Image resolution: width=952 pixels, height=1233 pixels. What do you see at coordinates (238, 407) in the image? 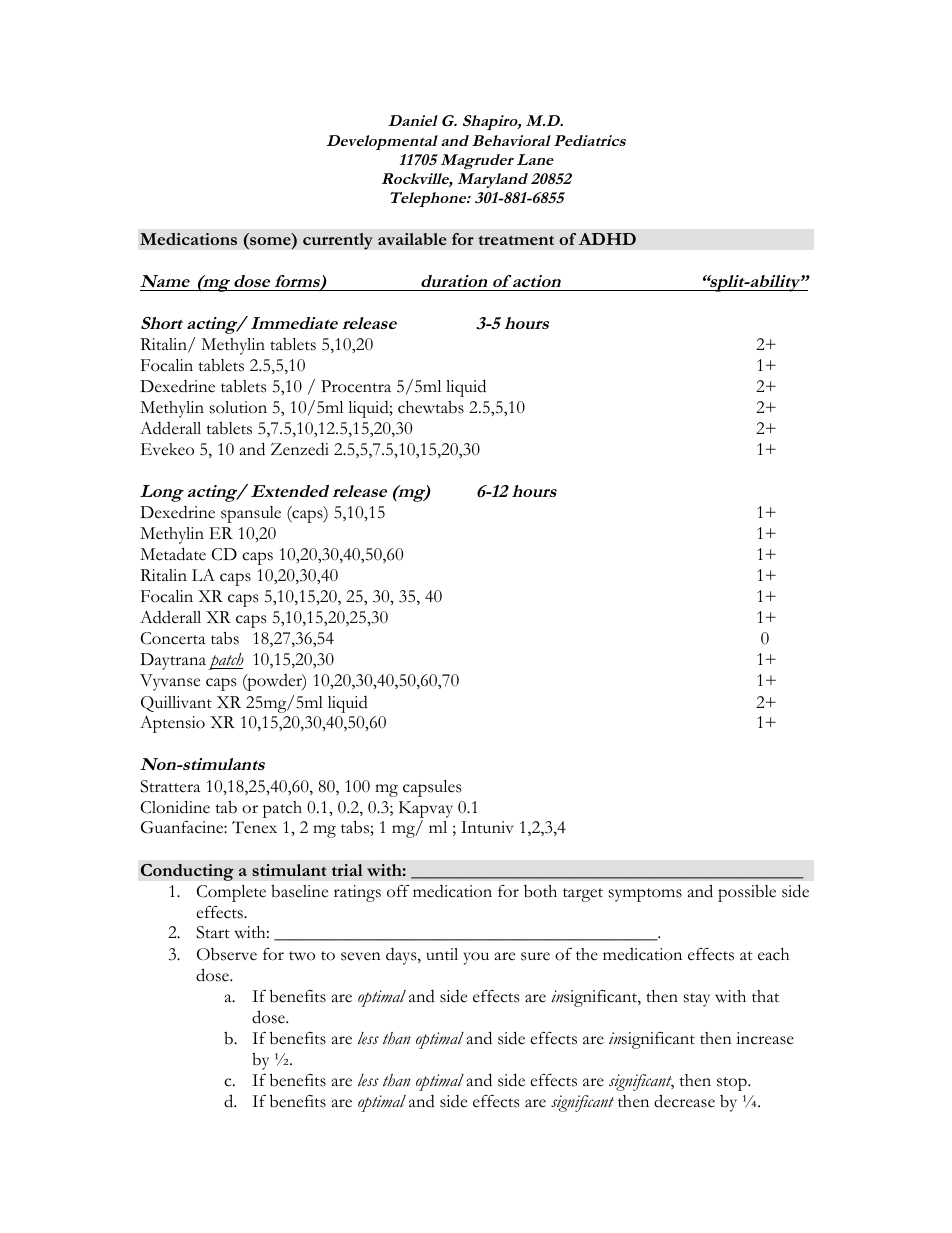
I see `solution` at bounding box center [238, 407].
